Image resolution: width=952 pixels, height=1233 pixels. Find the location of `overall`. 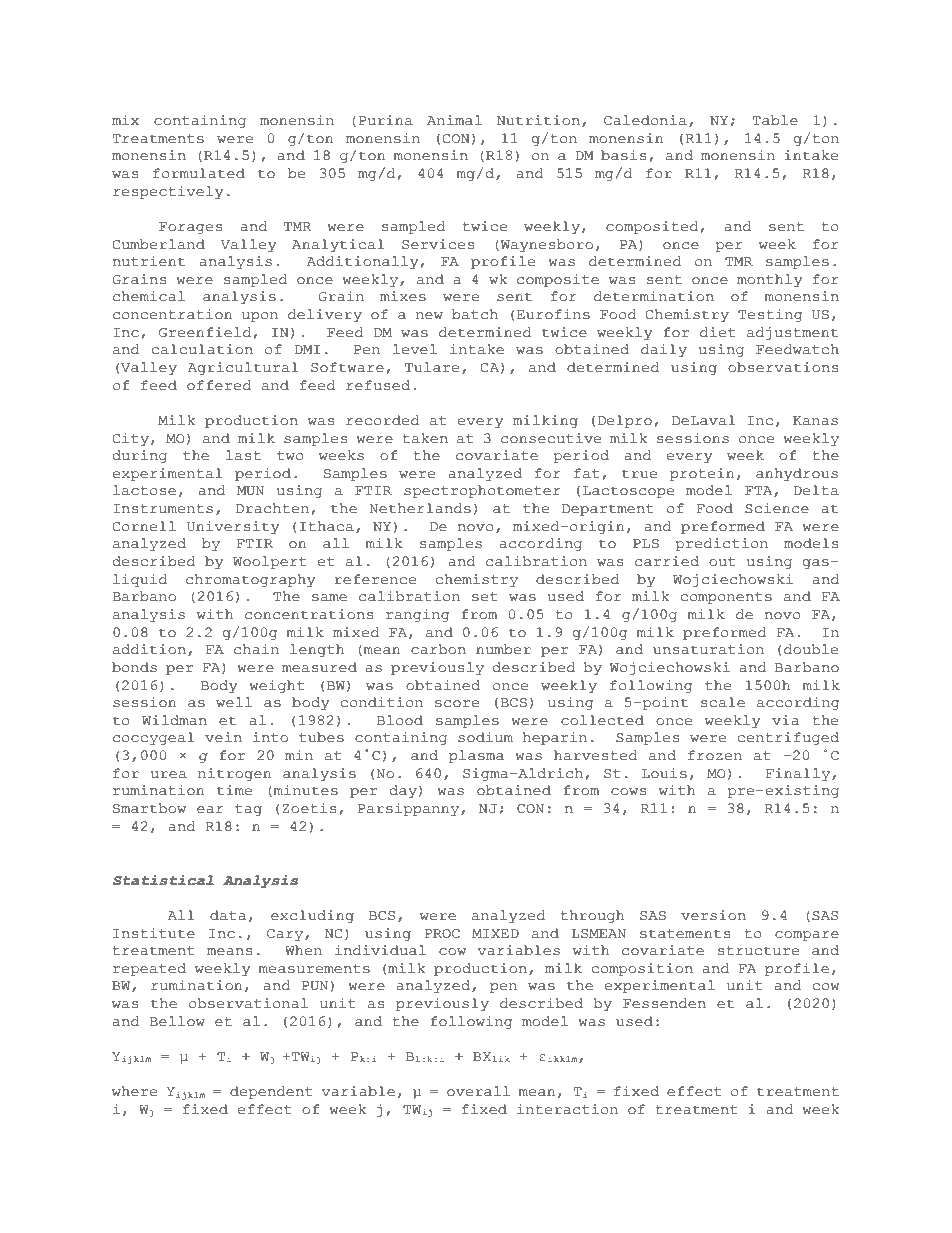

overall is located at coordinates (478, 1091).
